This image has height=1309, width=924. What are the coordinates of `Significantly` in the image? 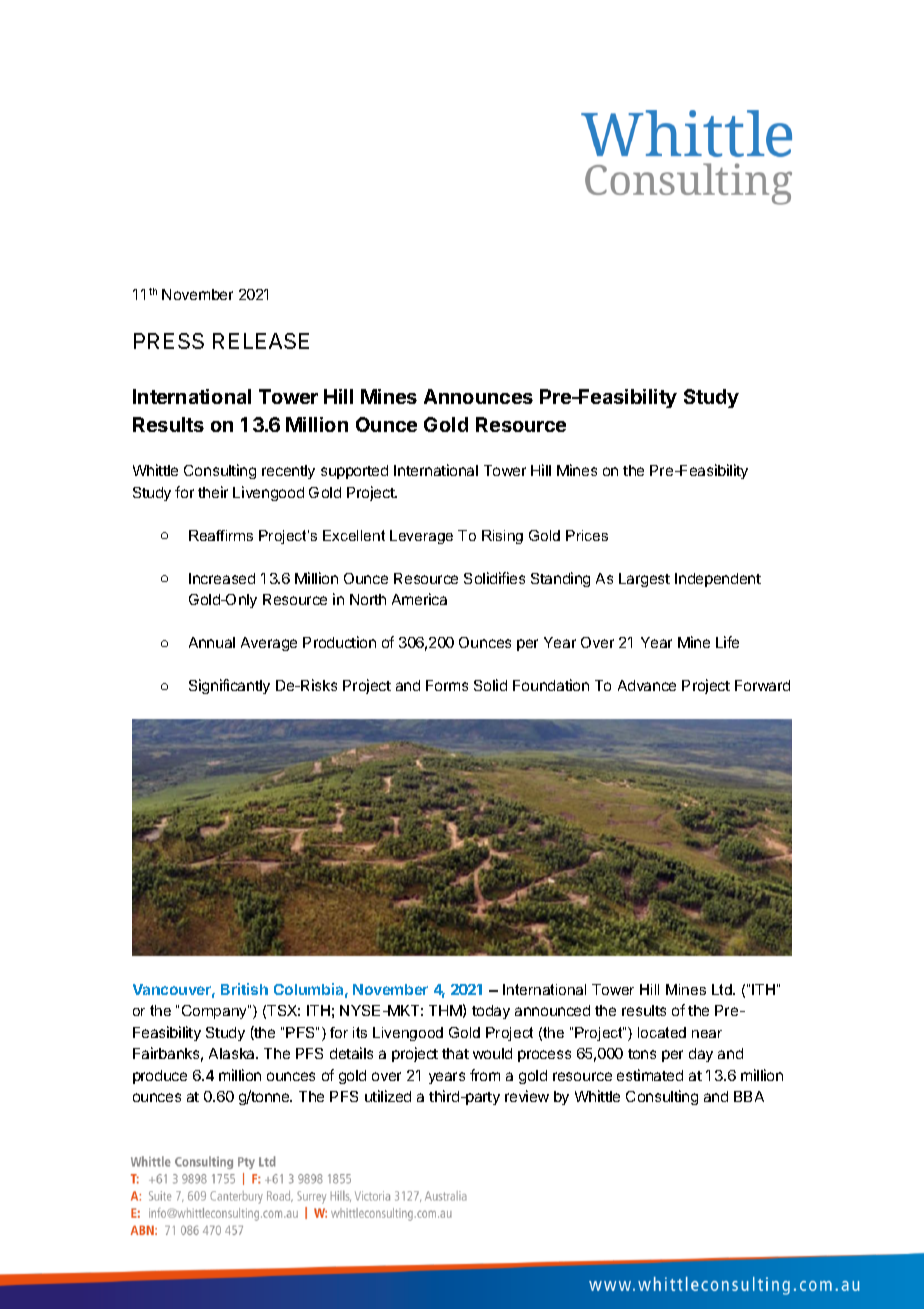 It's located at (229, 686).
